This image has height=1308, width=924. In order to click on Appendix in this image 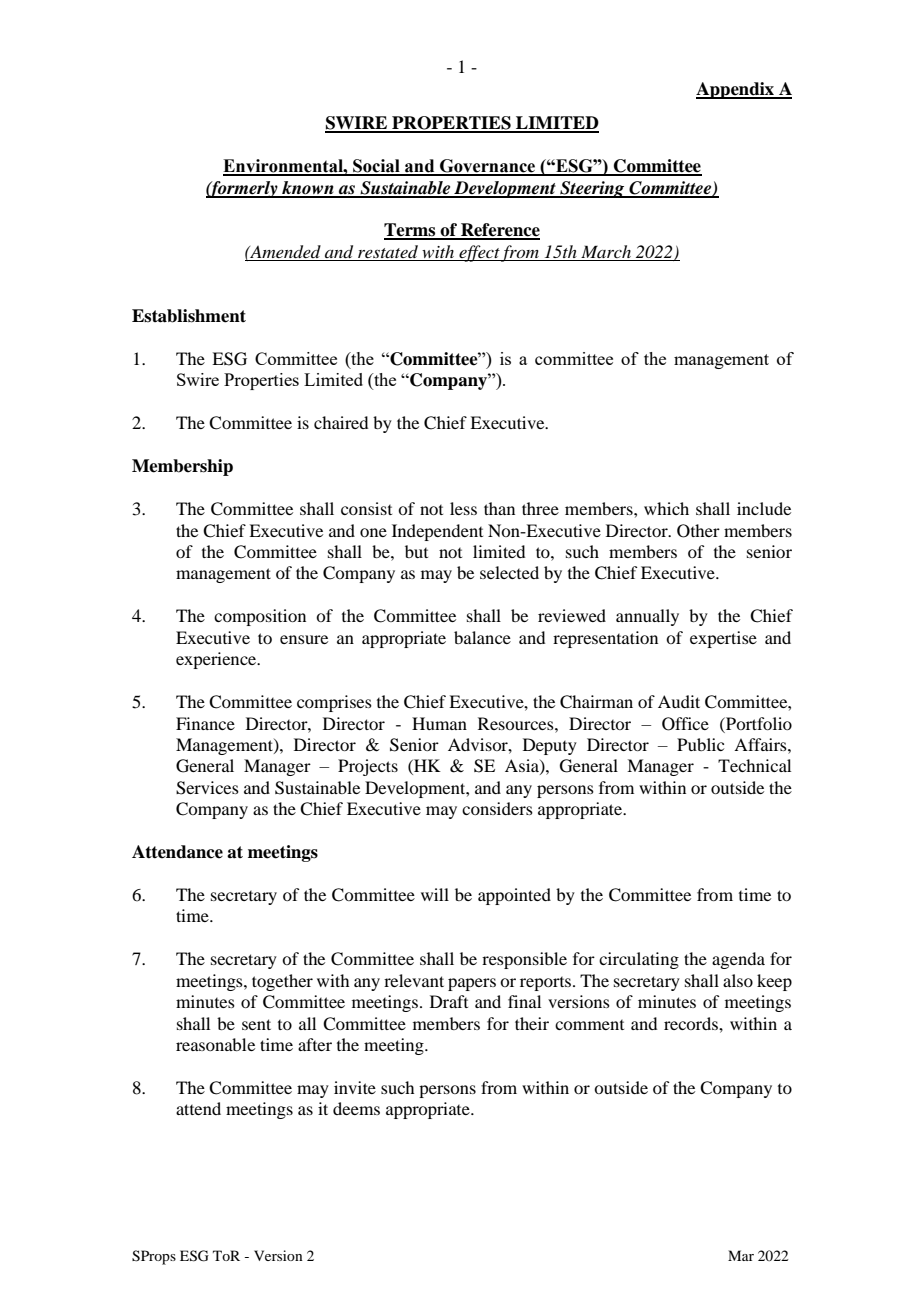, I will do `click(736, 90)`.
